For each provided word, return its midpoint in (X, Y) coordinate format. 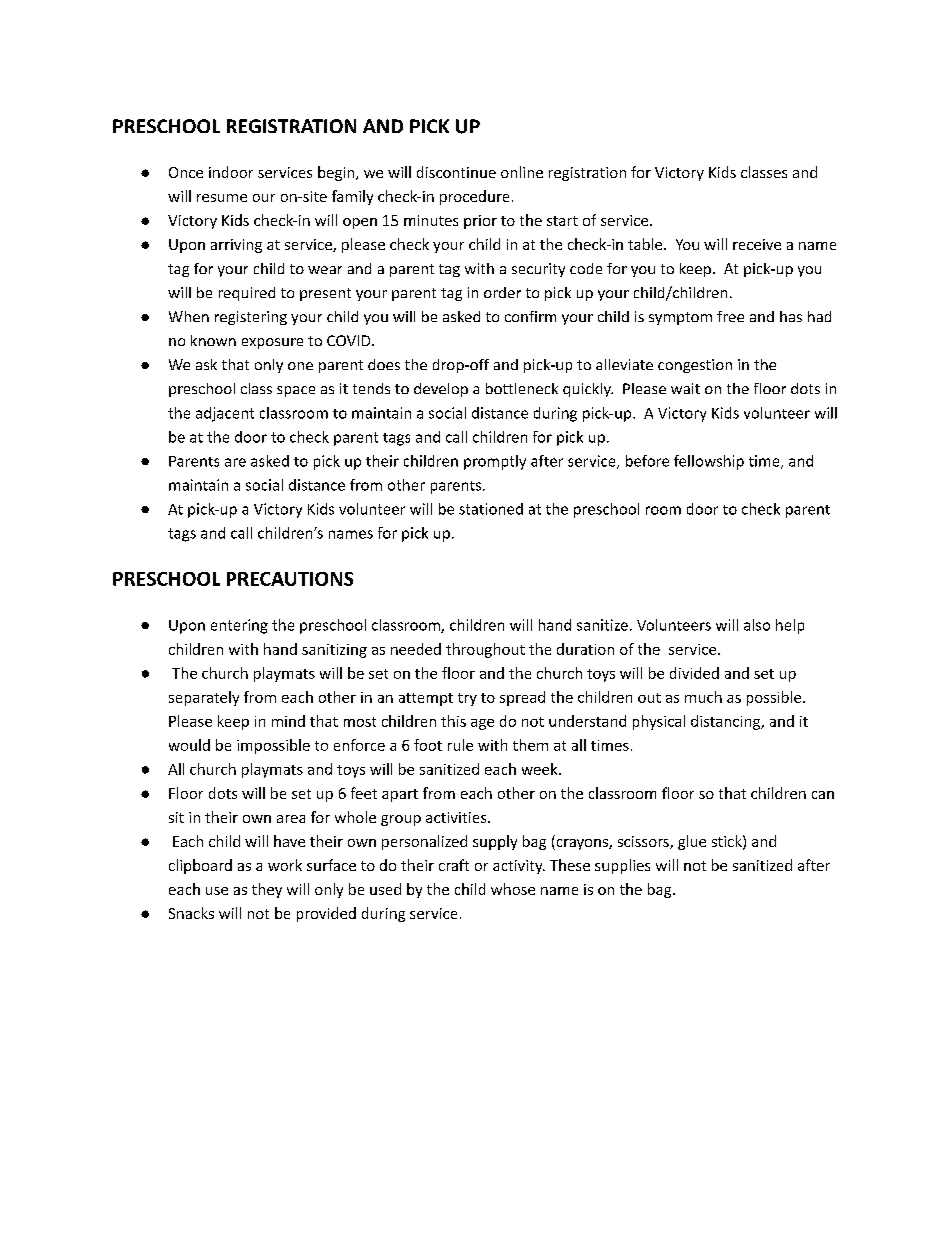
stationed (491, 509)
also (757, 625)
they (267, 890)
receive (757, 244)
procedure (474, 197)
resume (222, 198)
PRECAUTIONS (290, 579)
